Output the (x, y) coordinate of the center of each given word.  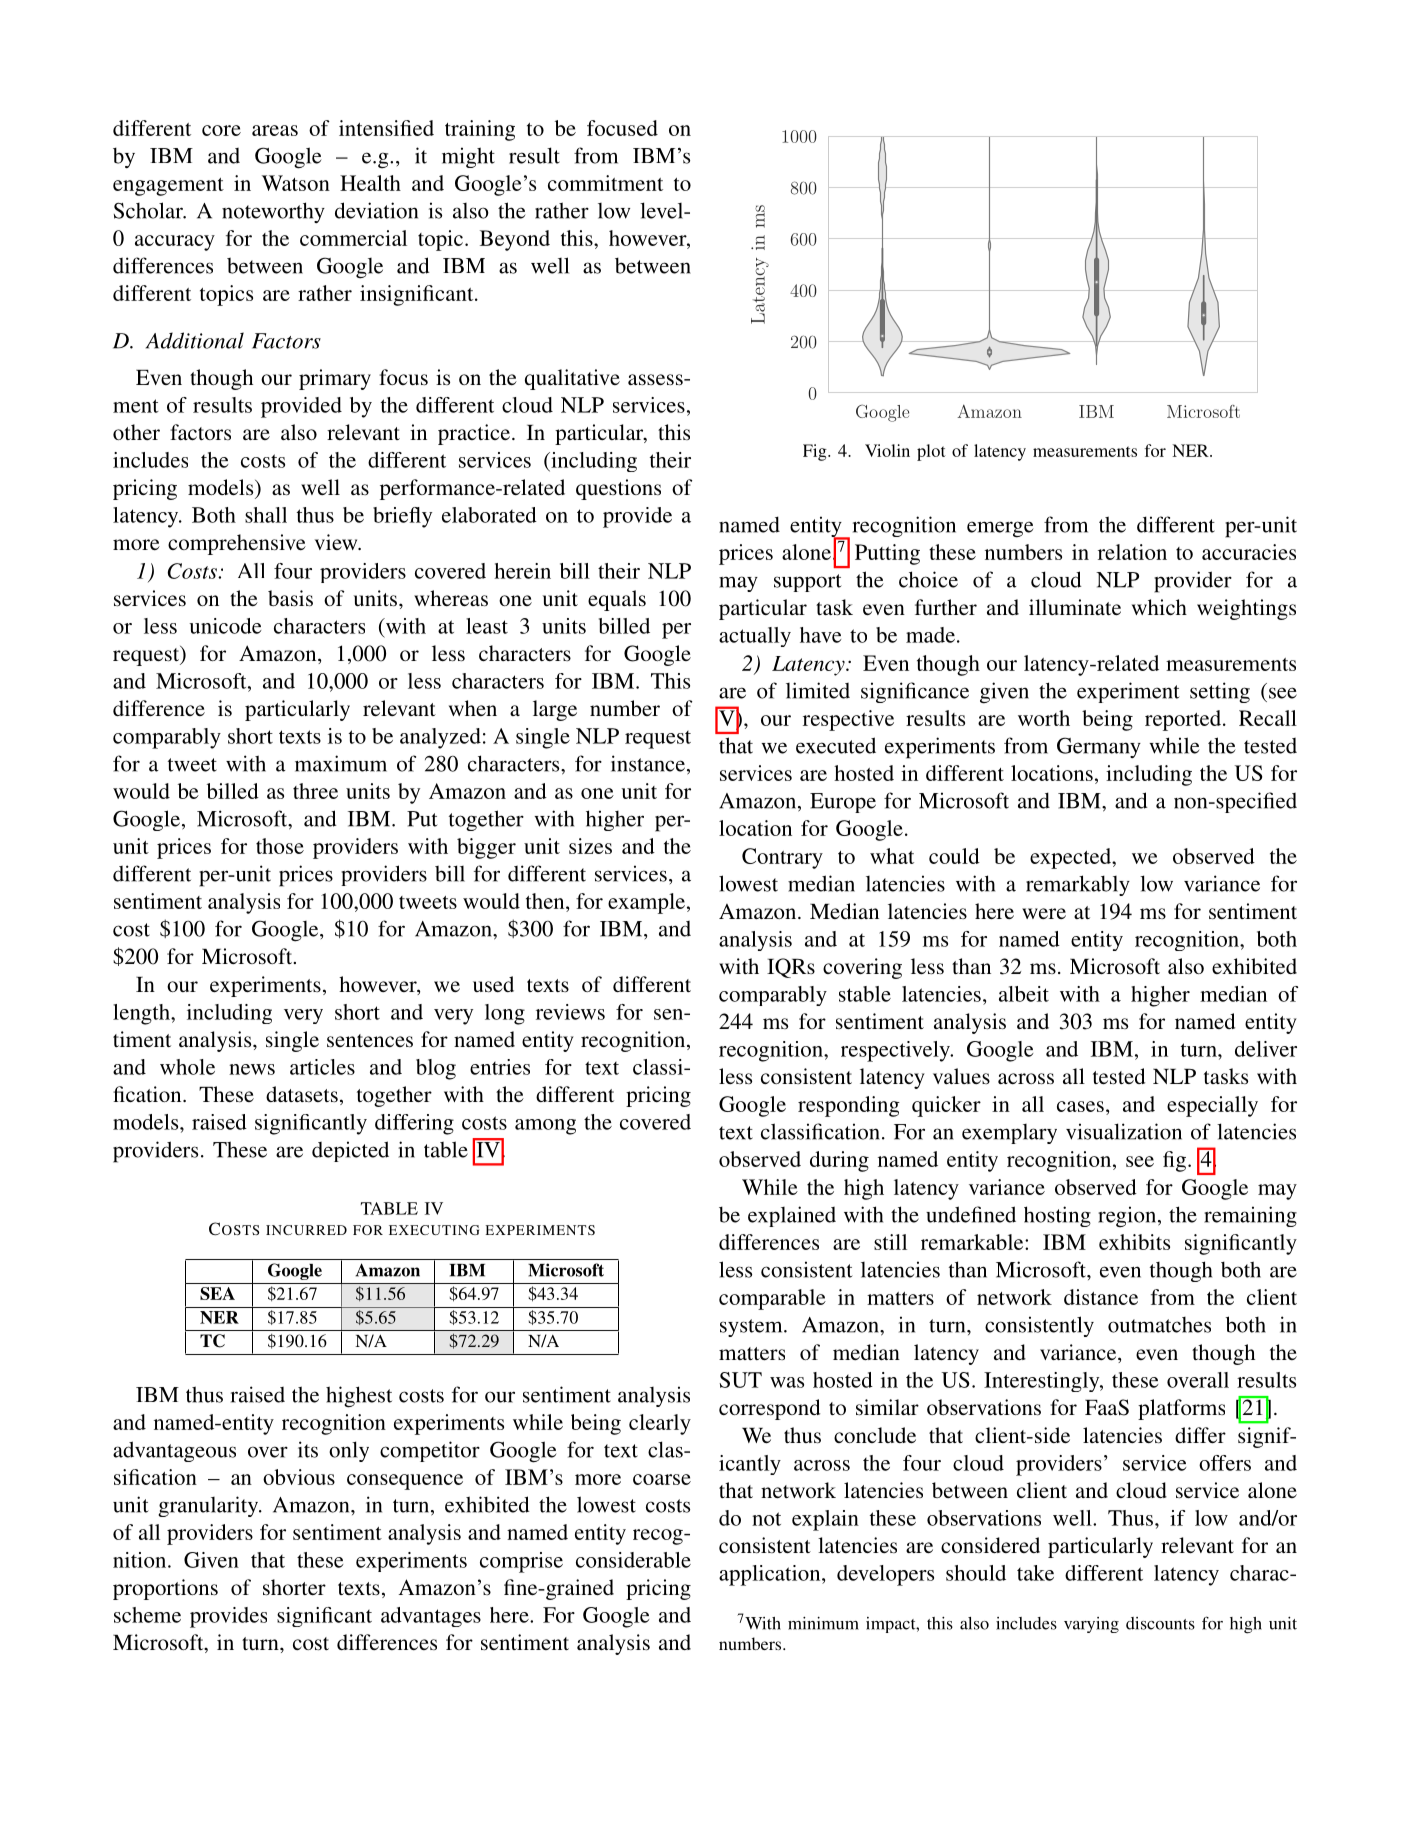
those (280, 846)
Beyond (515, 240)
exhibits (1134, 1242)
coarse (662, 1479)
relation (1132, 552)
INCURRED (306, 1230)
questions (618, 489)
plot (931, 452)
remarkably (1078, 885)
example (646, 903)
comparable (772, 1299)
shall (266, 515)
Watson (296, 183)
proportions (165, 1589)
